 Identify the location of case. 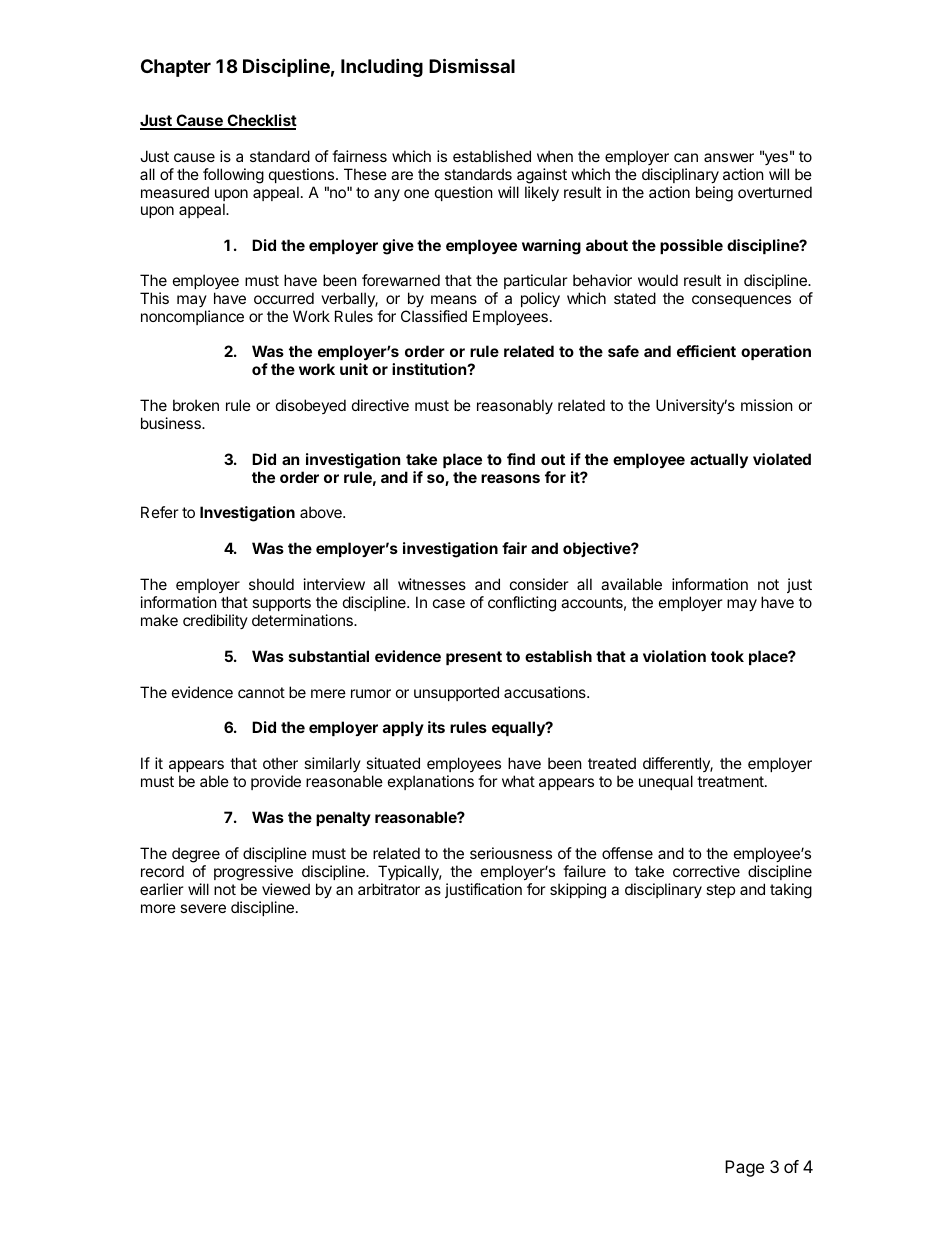
(449, 603).
